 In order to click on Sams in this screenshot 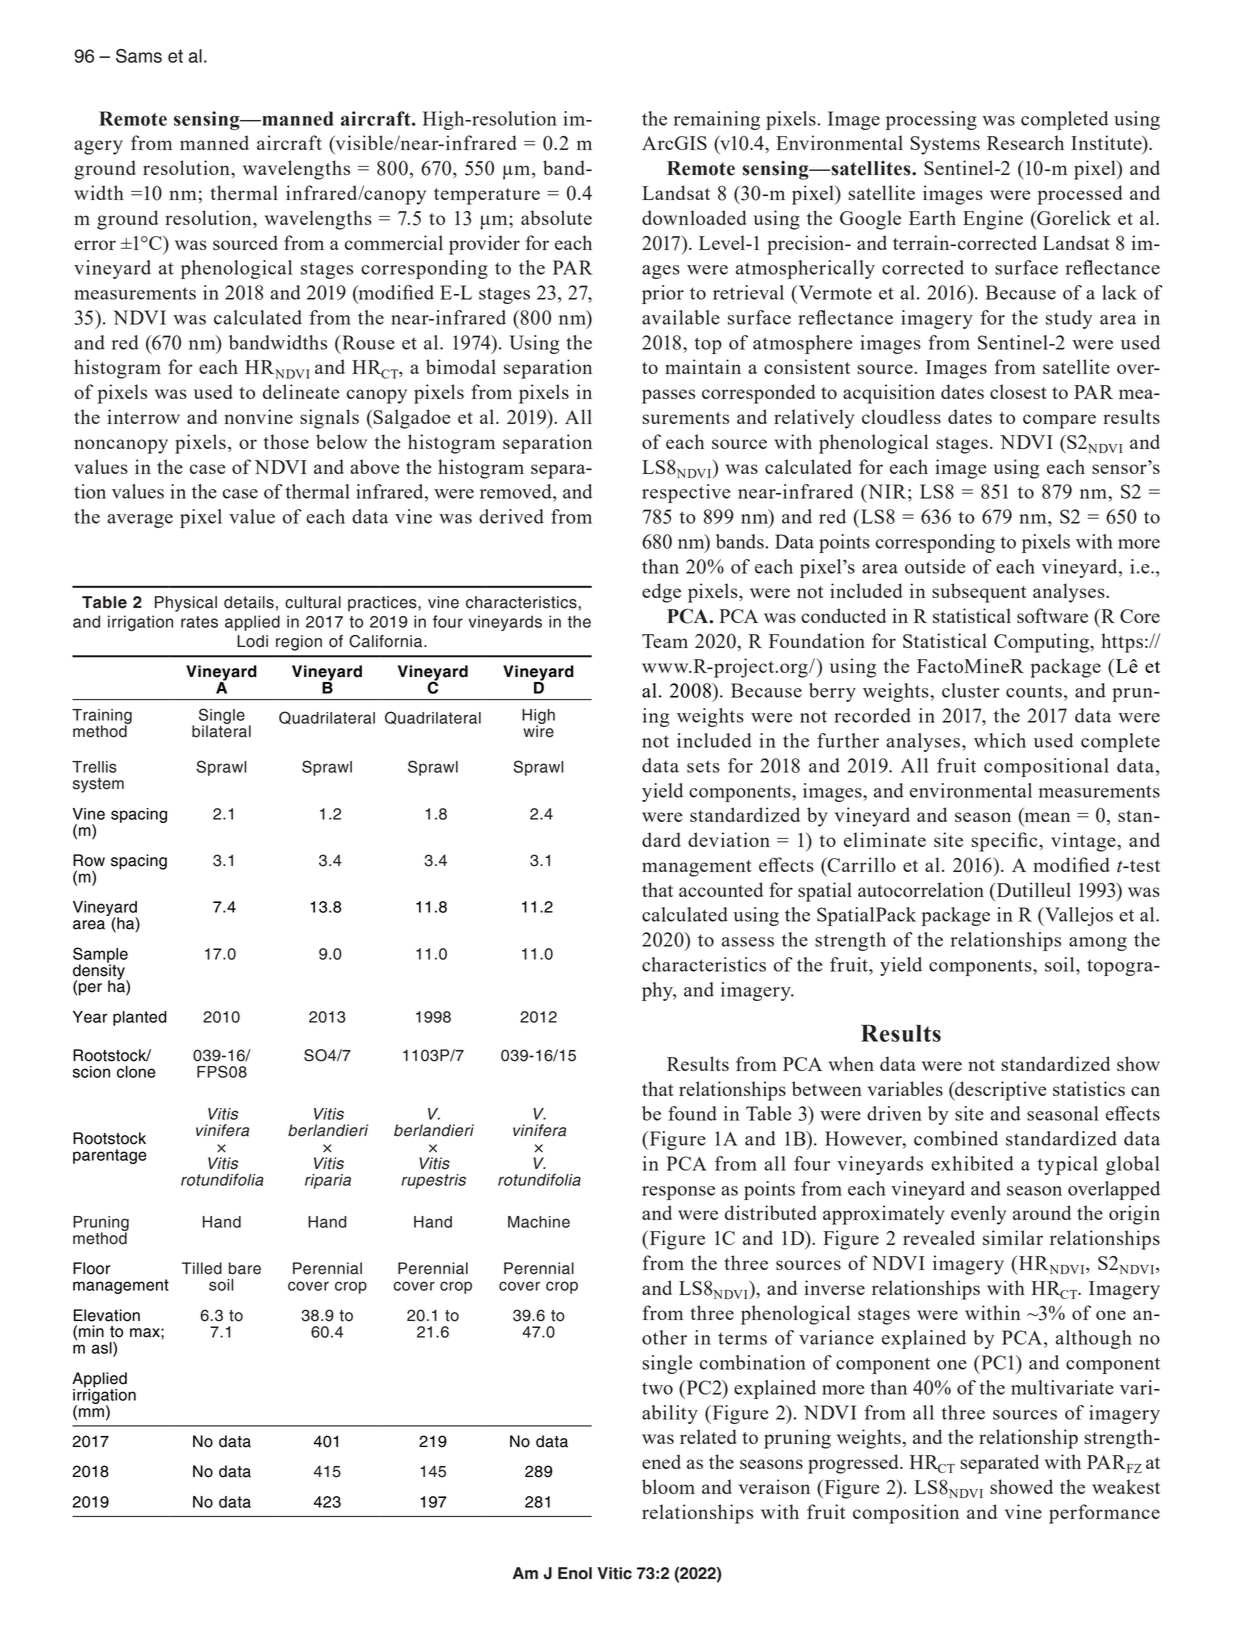, I will do `click(139, 56)`.
